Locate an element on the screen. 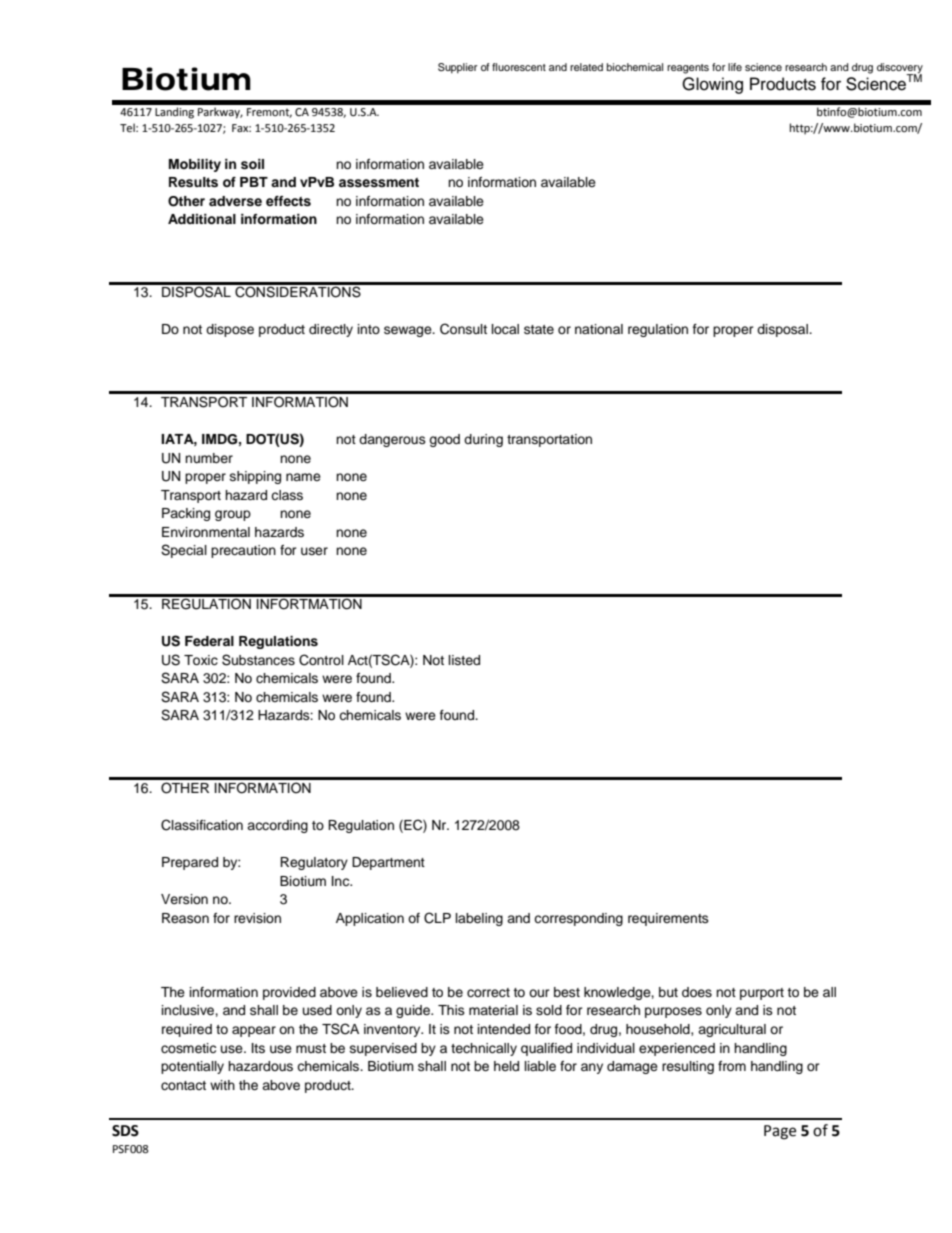  during is located at coordinates (483, 440).
